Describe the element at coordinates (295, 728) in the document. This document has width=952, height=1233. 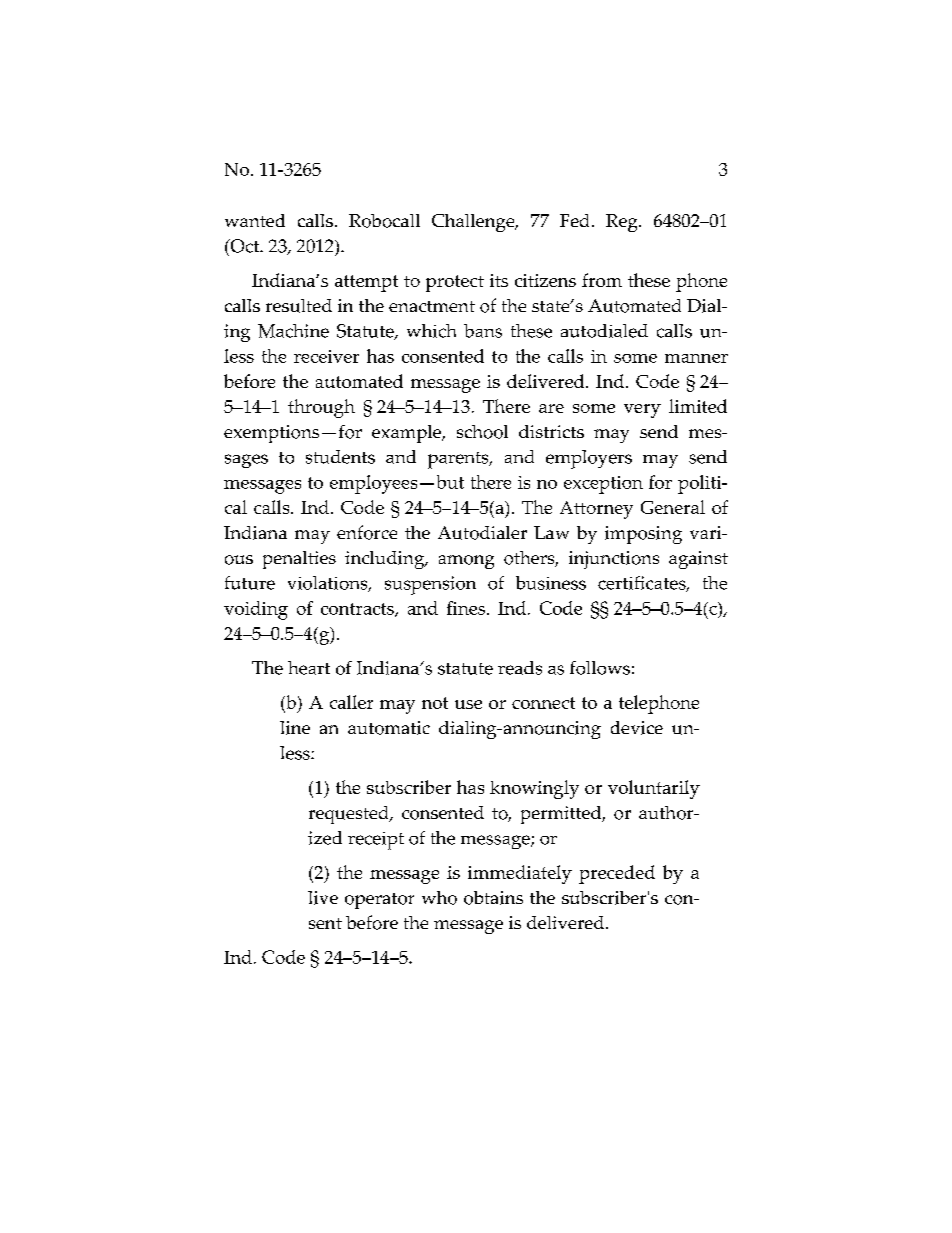
I see `line` at that location.
